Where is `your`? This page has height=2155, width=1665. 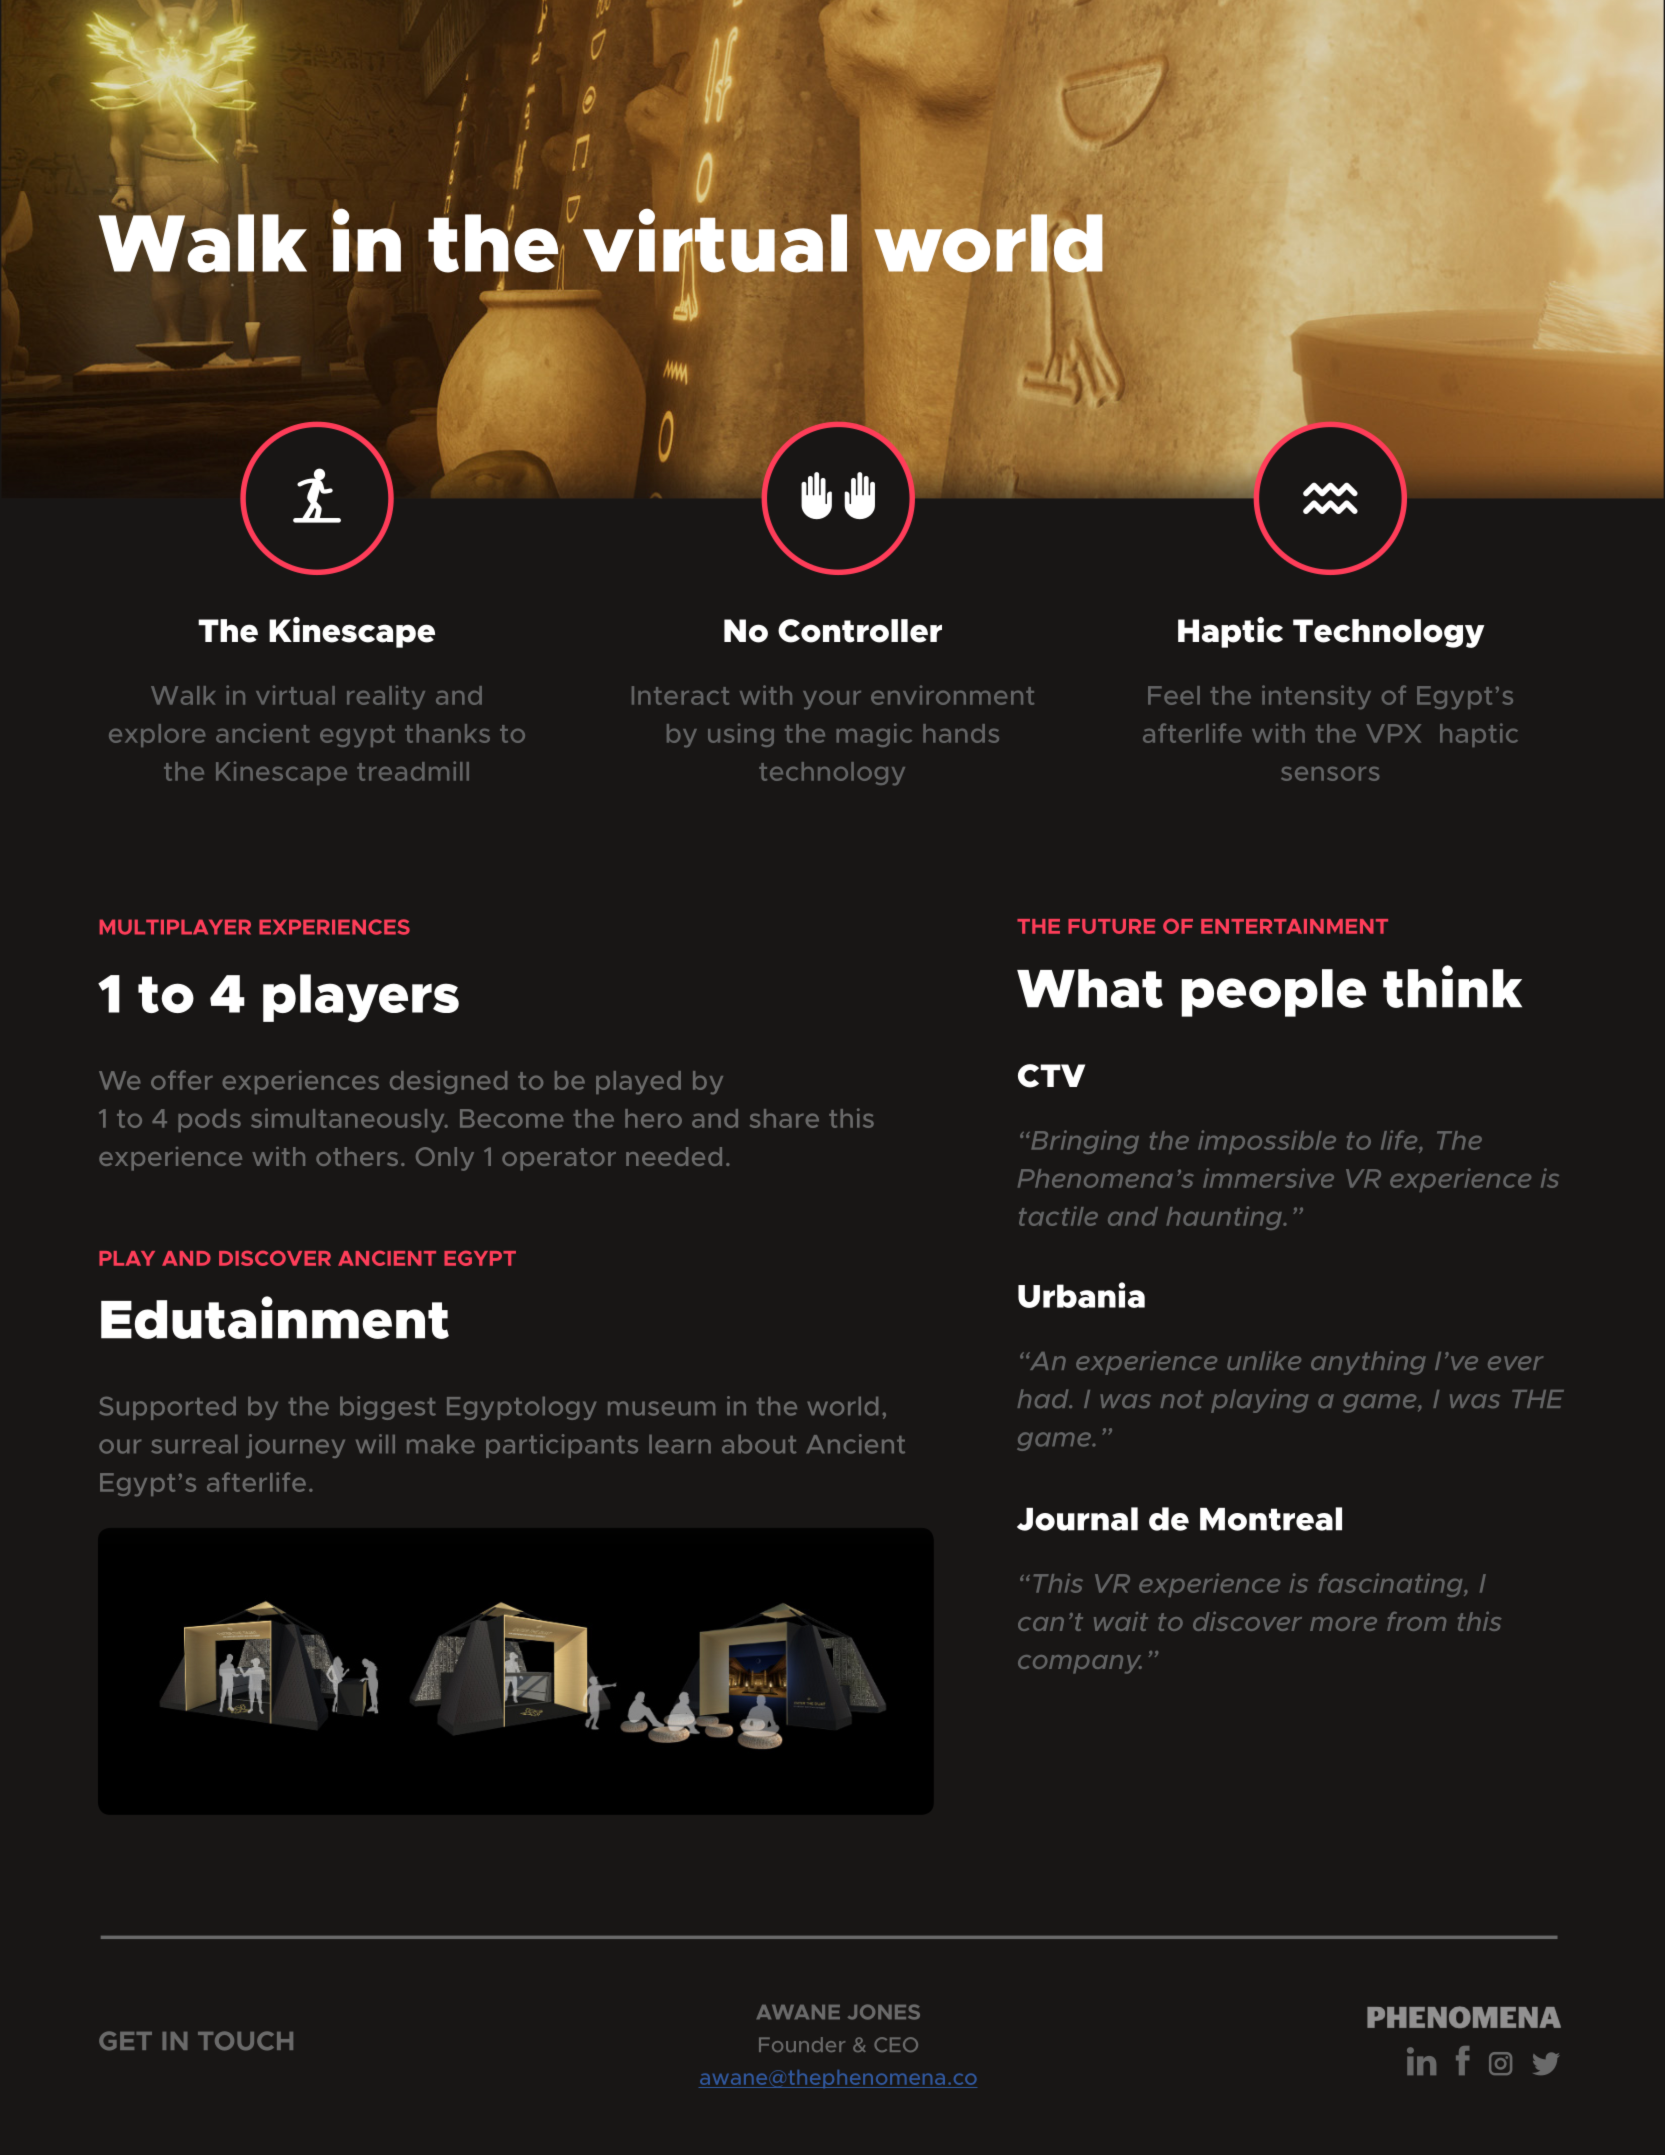
your is located at coordinates (832, 700).
